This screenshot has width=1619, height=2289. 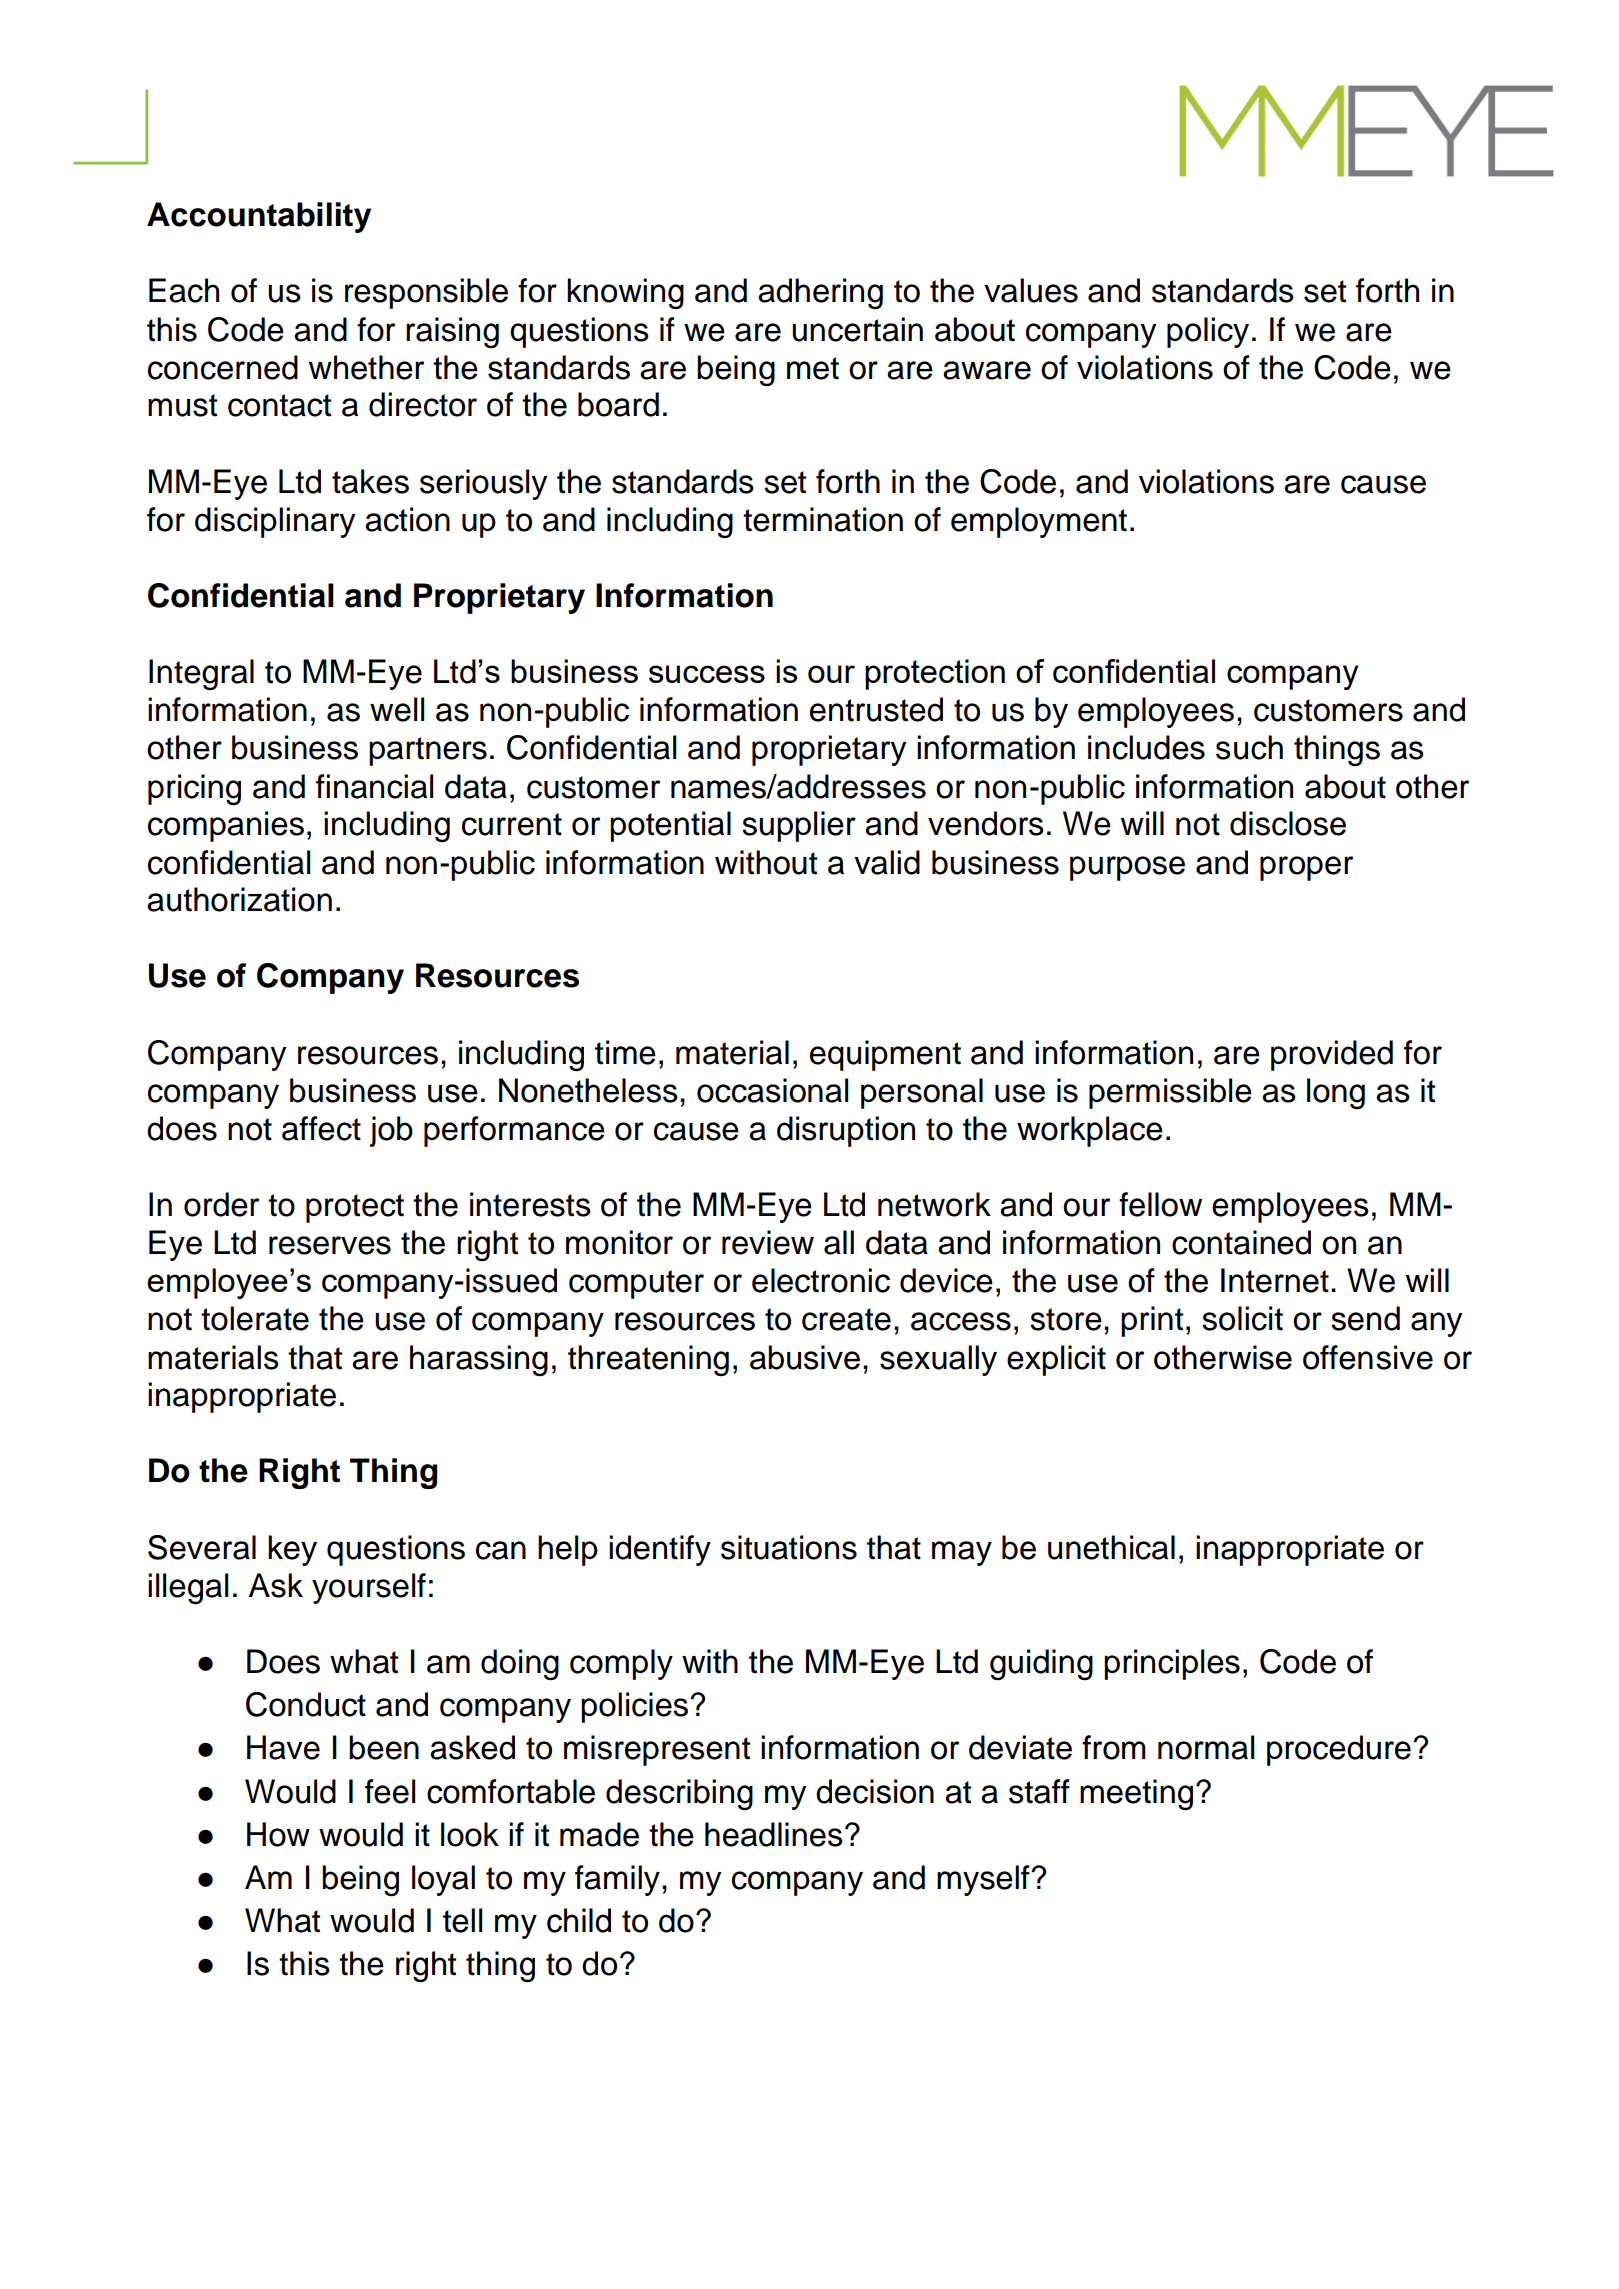 What do you see at coordinates (774, 1834) in the screenshot?
I see `headlines` at bounding box center [774, 1834].
